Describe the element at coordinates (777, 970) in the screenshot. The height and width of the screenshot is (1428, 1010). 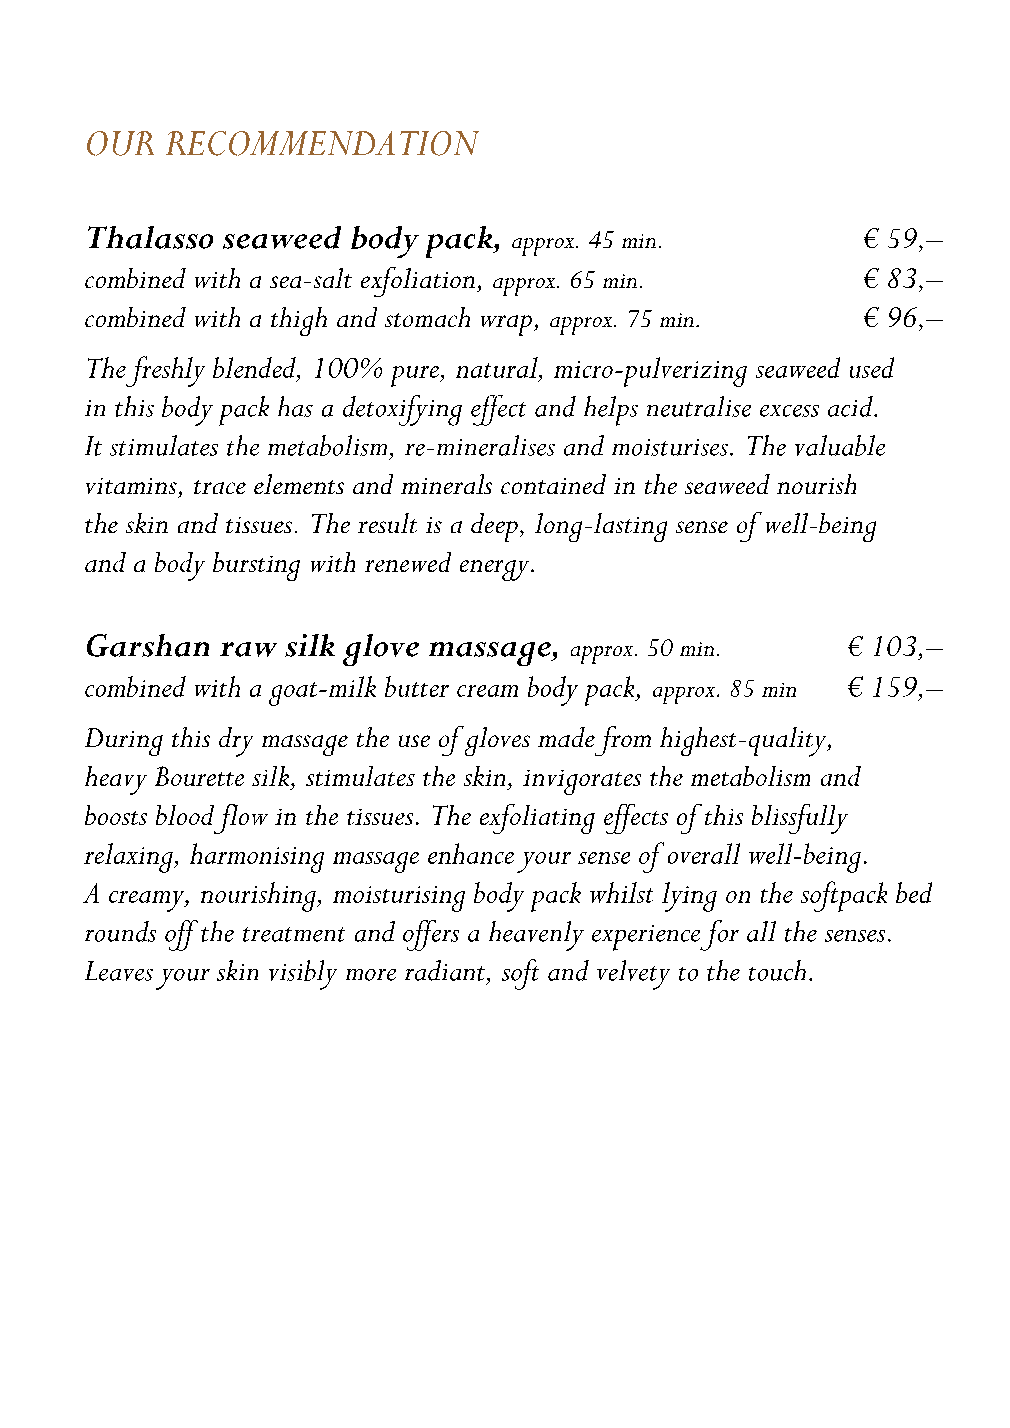
I see `touch` at that location.
